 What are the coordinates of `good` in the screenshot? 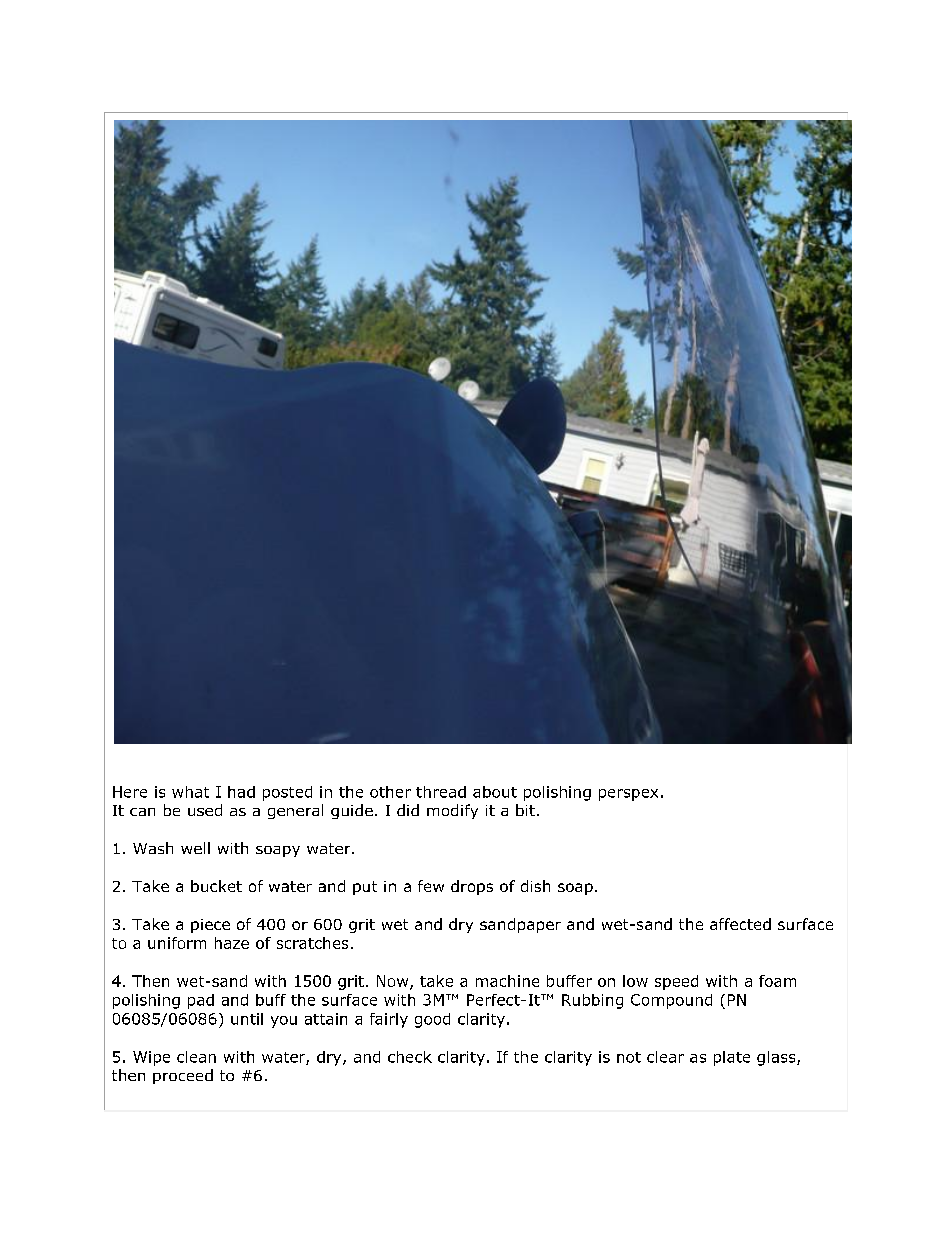 It's located at (432, 1020).
